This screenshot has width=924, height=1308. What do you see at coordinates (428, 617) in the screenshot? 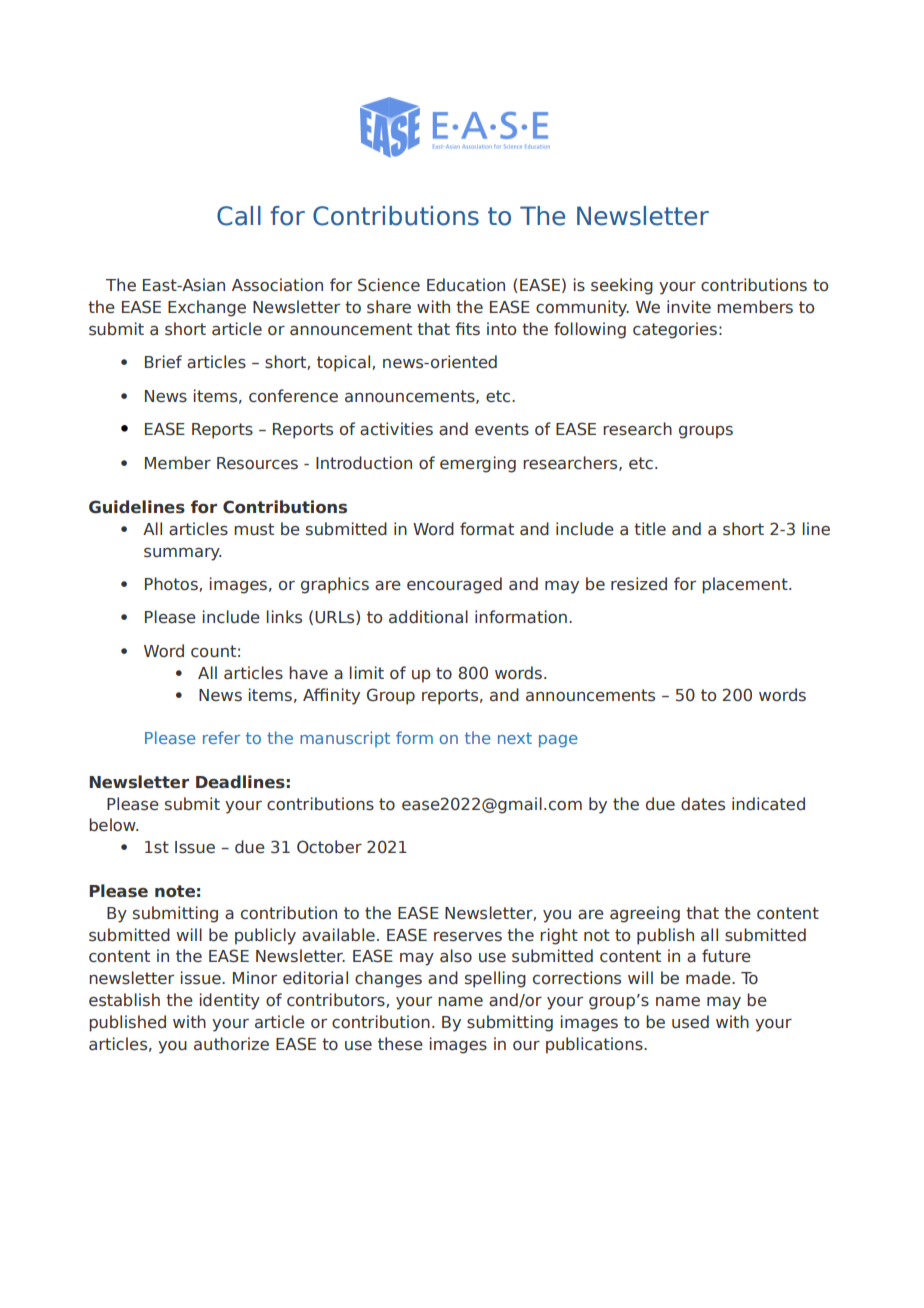
I see `additional` at bounding box center [428, 617].
